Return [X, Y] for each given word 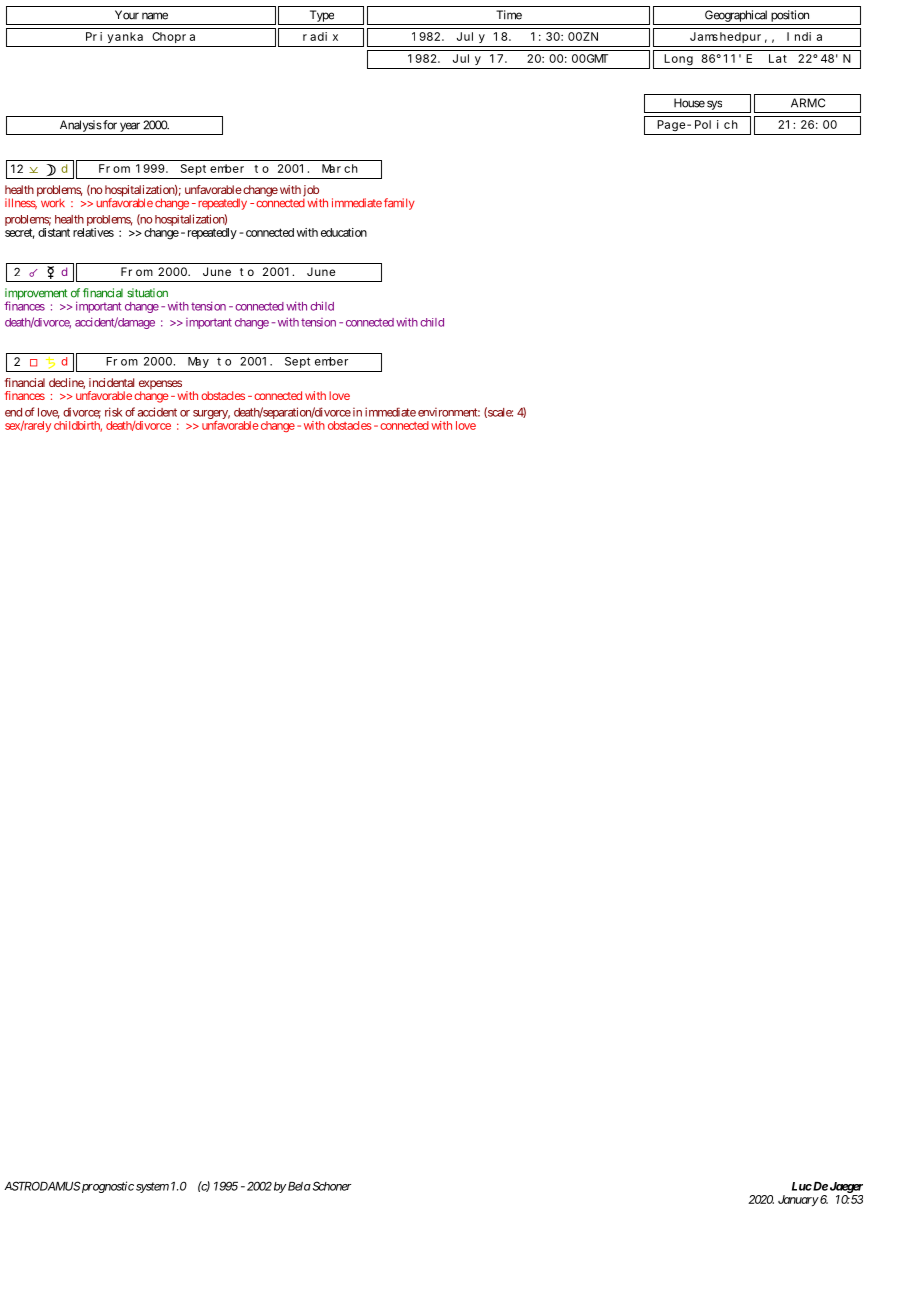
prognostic [107, 1187]
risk [113, 412]
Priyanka [114, 37]
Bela [299, 1186]
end [13, 412]
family [399, 204]
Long [678, 60]
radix [320, 36]
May [198, 362]
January [798, 1200]
